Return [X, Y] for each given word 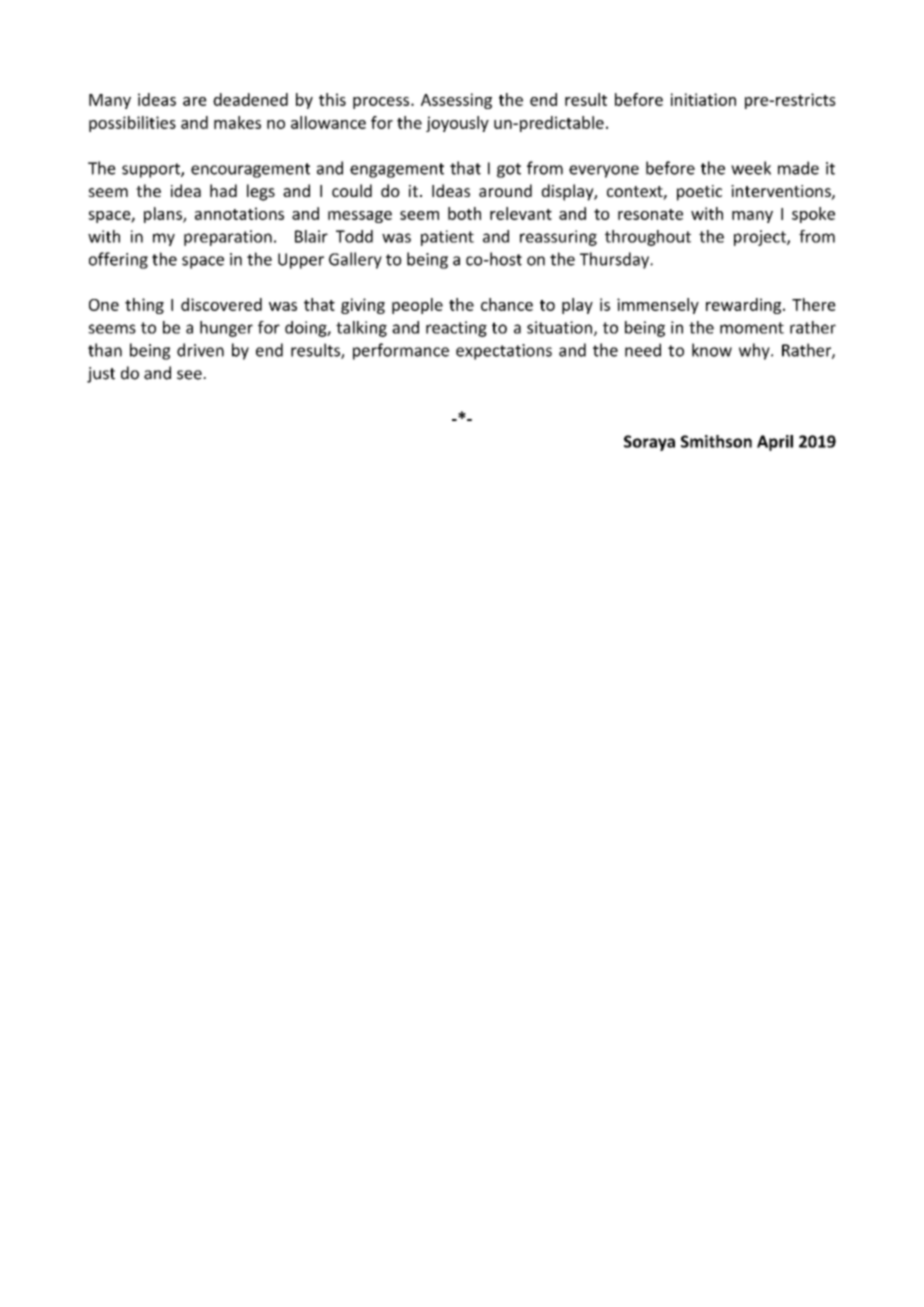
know [712, 350]
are [195, 101]
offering [118, 260]
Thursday [616, 260]
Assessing [456, 101]
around [505, 190]
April [775, 443]
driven [200, 350]
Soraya [649, 443]
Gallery [355, 260]
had [223, 190]
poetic [699, 193]
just [101, 375]
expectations [504, 352]
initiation [703, 99]
